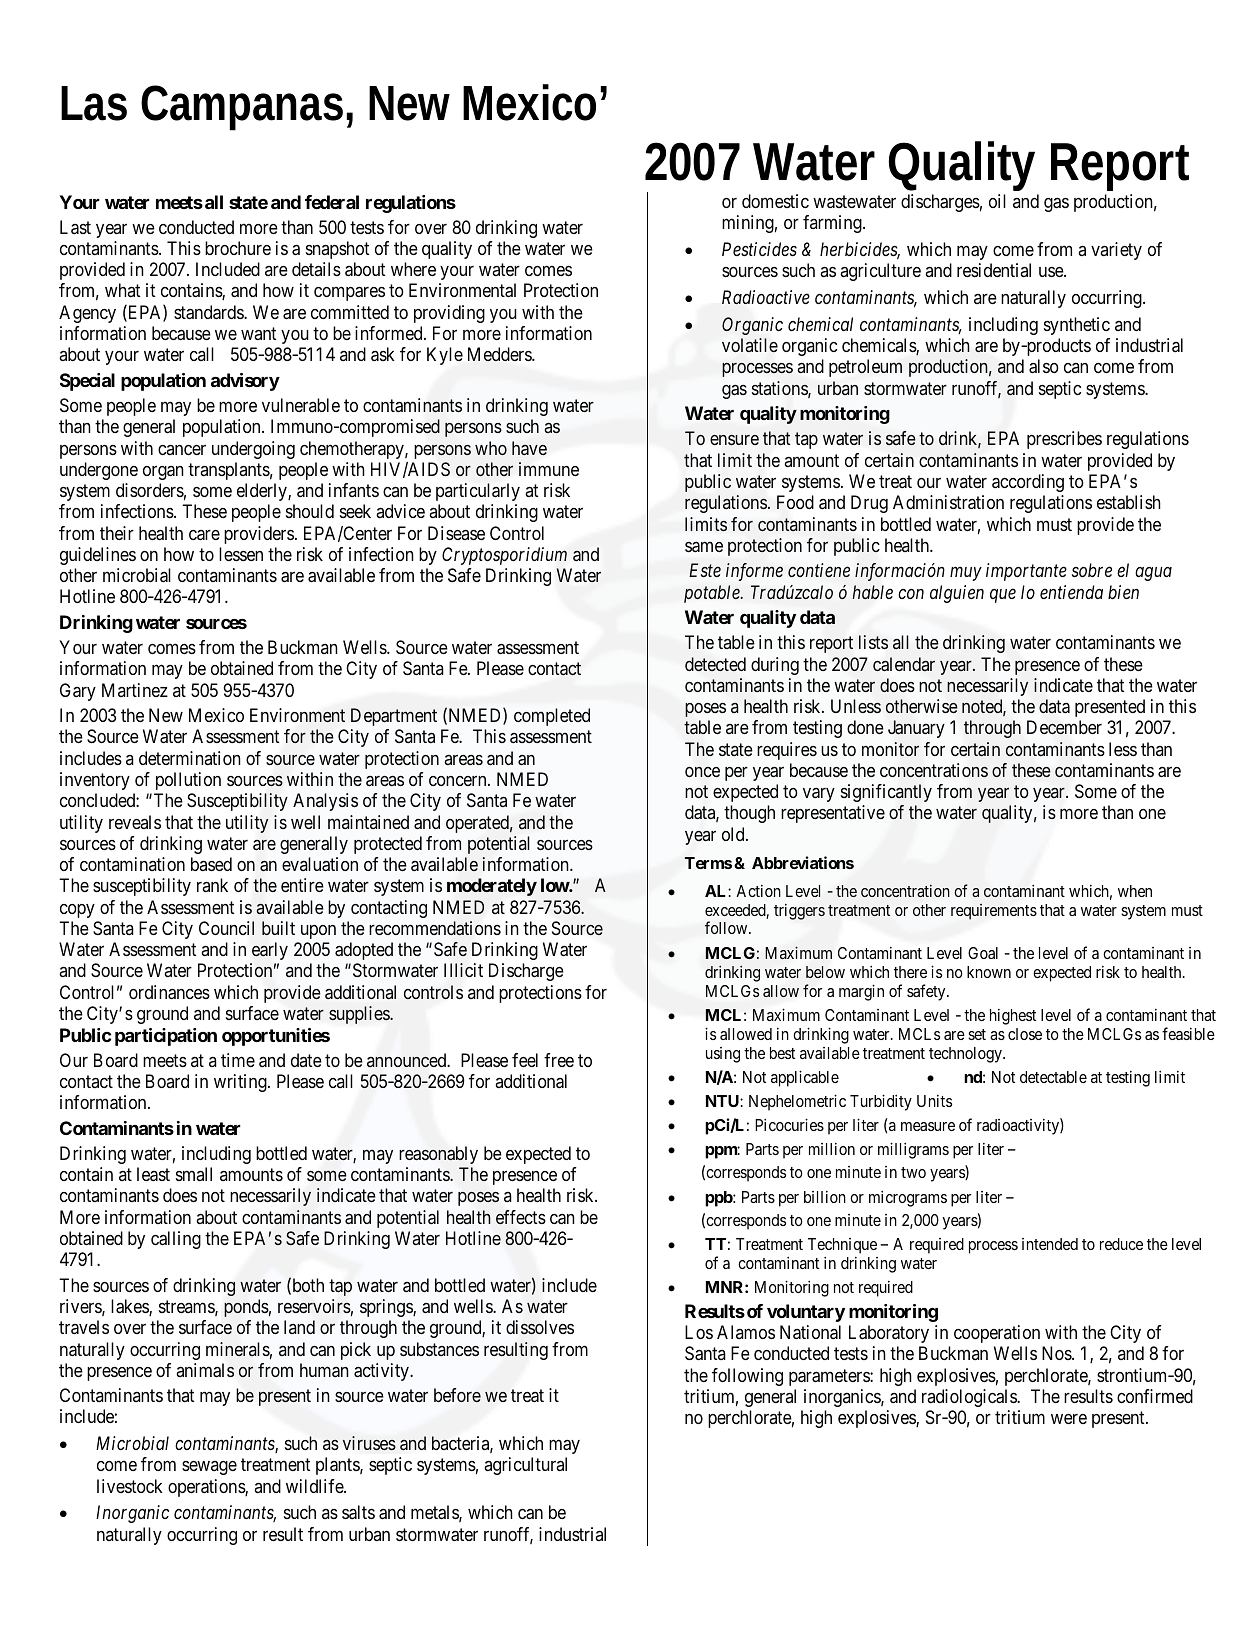  Describe the element at coordinates (1069, 1419) in the screenshot. I see `were` at that location.
